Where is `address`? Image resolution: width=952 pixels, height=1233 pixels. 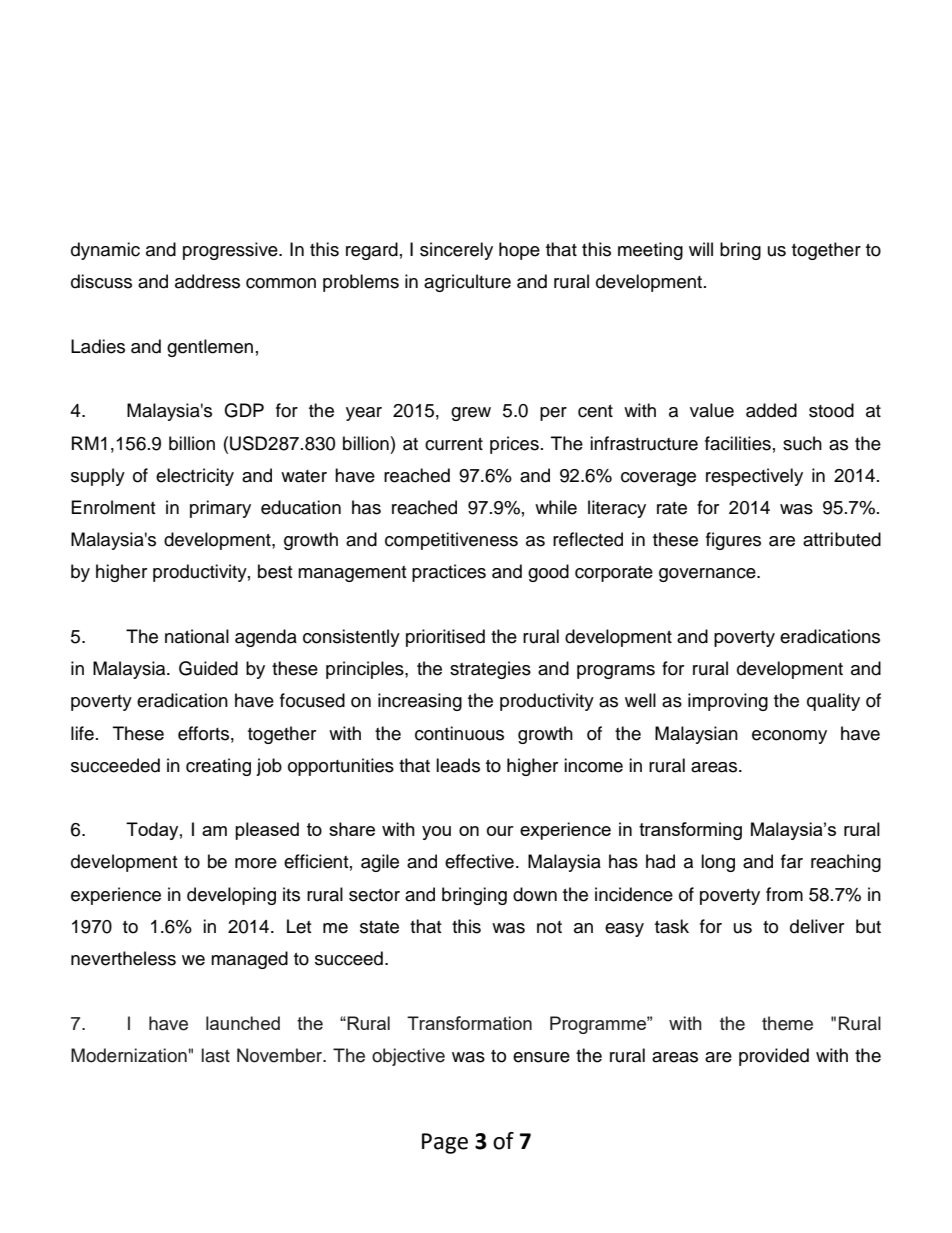
address is located at coordinates (207, 281).
